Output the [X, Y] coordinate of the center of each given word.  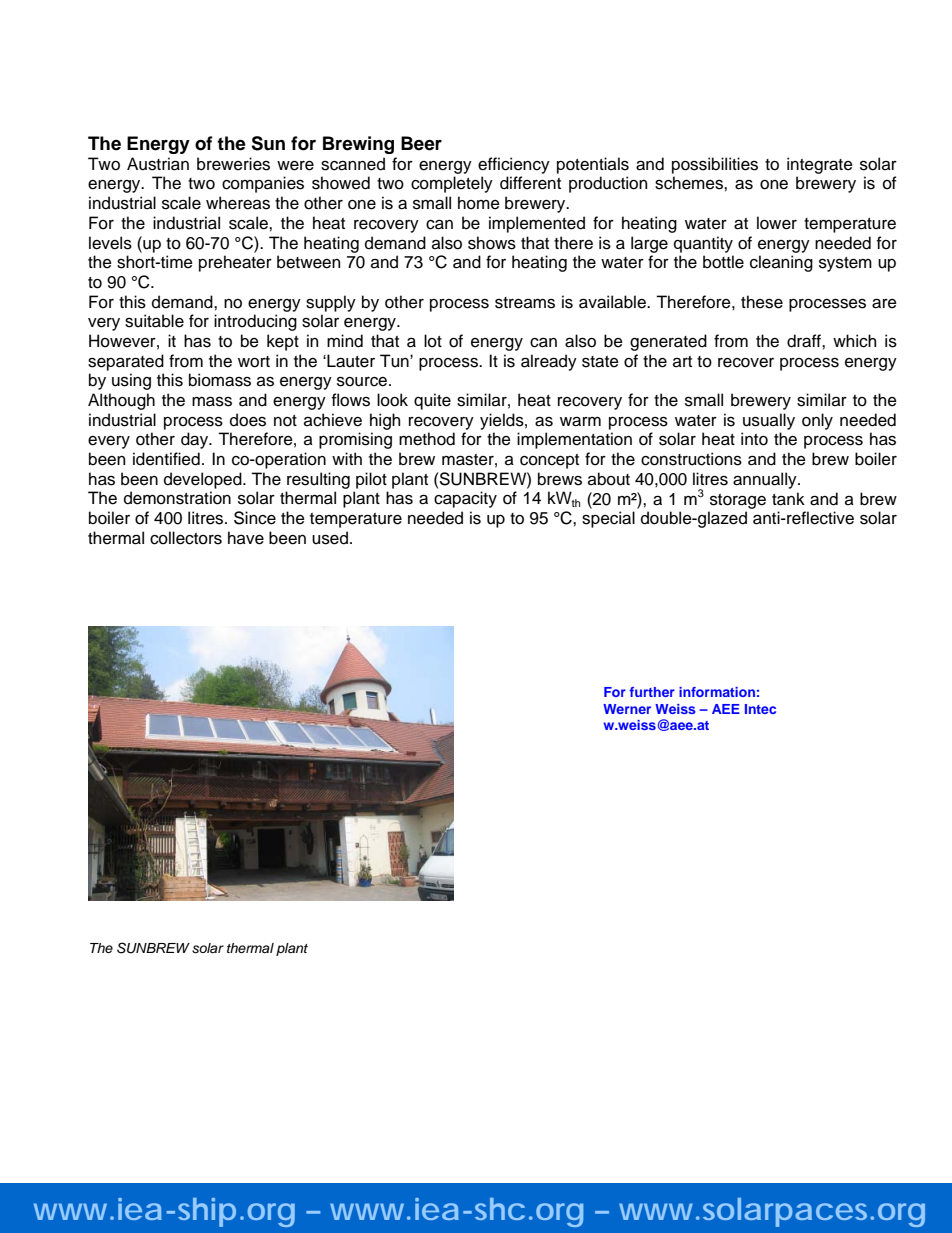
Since [255, 518]
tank [788, 499]
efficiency [514, 165]
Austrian [158, 164]
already [549, 362]
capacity [465, 499]
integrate [820, 165]
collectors [186, 538]
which [854, 341]
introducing [255, 322]
